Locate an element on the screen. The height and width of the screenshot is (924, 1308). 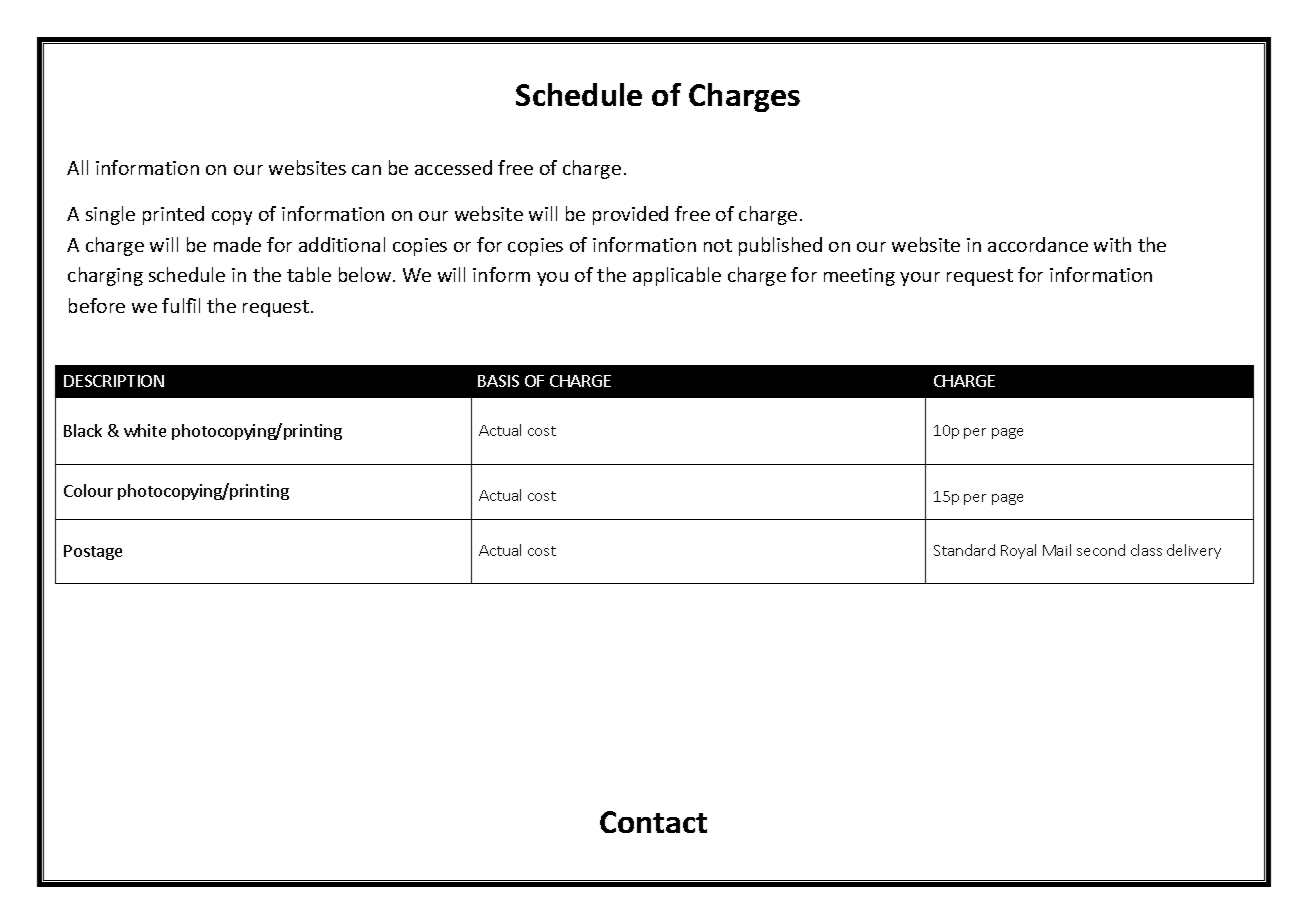
printed is located at coordinates (173, 215).
